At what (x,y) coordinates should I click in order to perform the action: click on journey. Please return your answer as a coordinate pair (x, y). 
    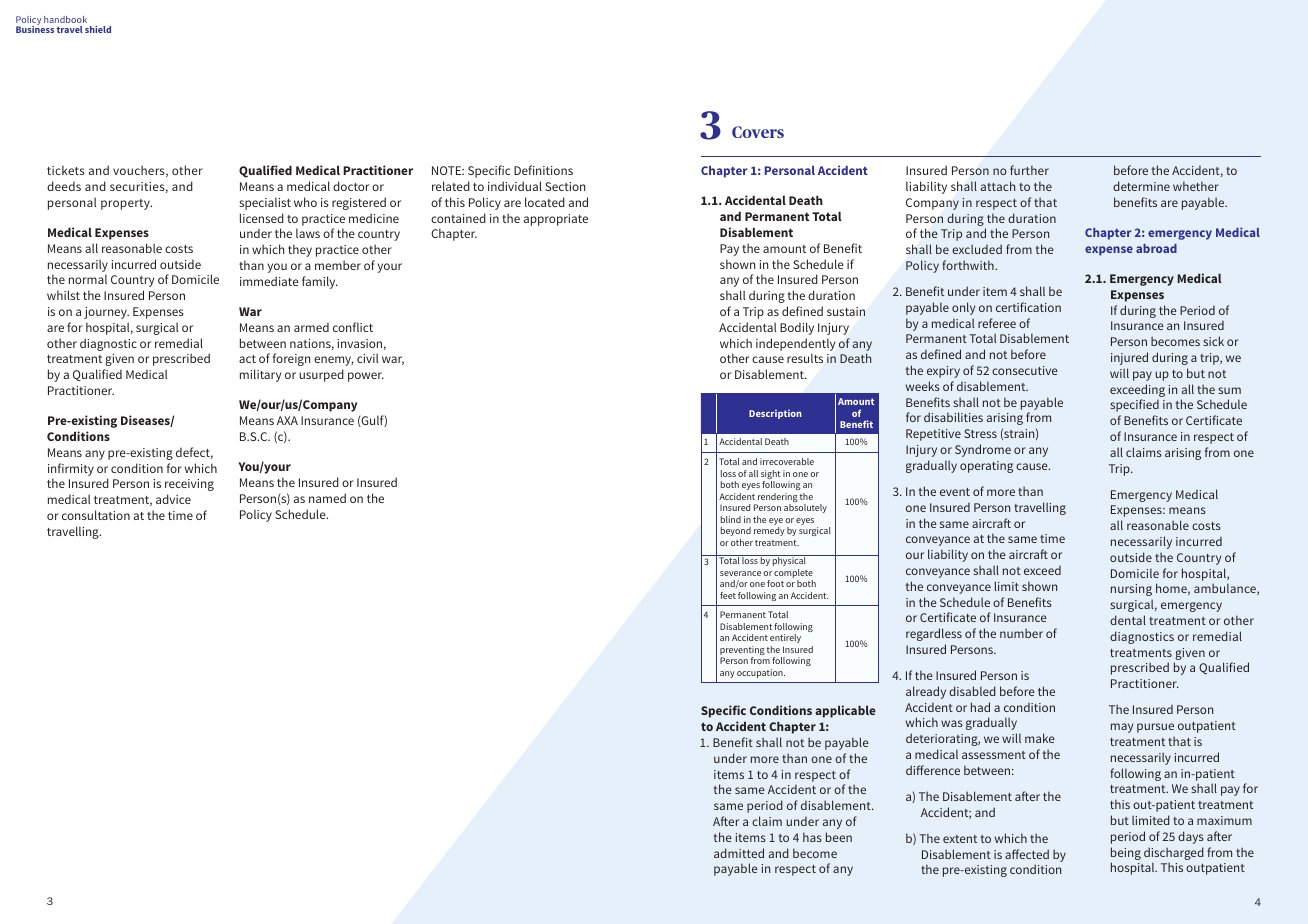
    Looking at the image, I should click on (106, 313).
